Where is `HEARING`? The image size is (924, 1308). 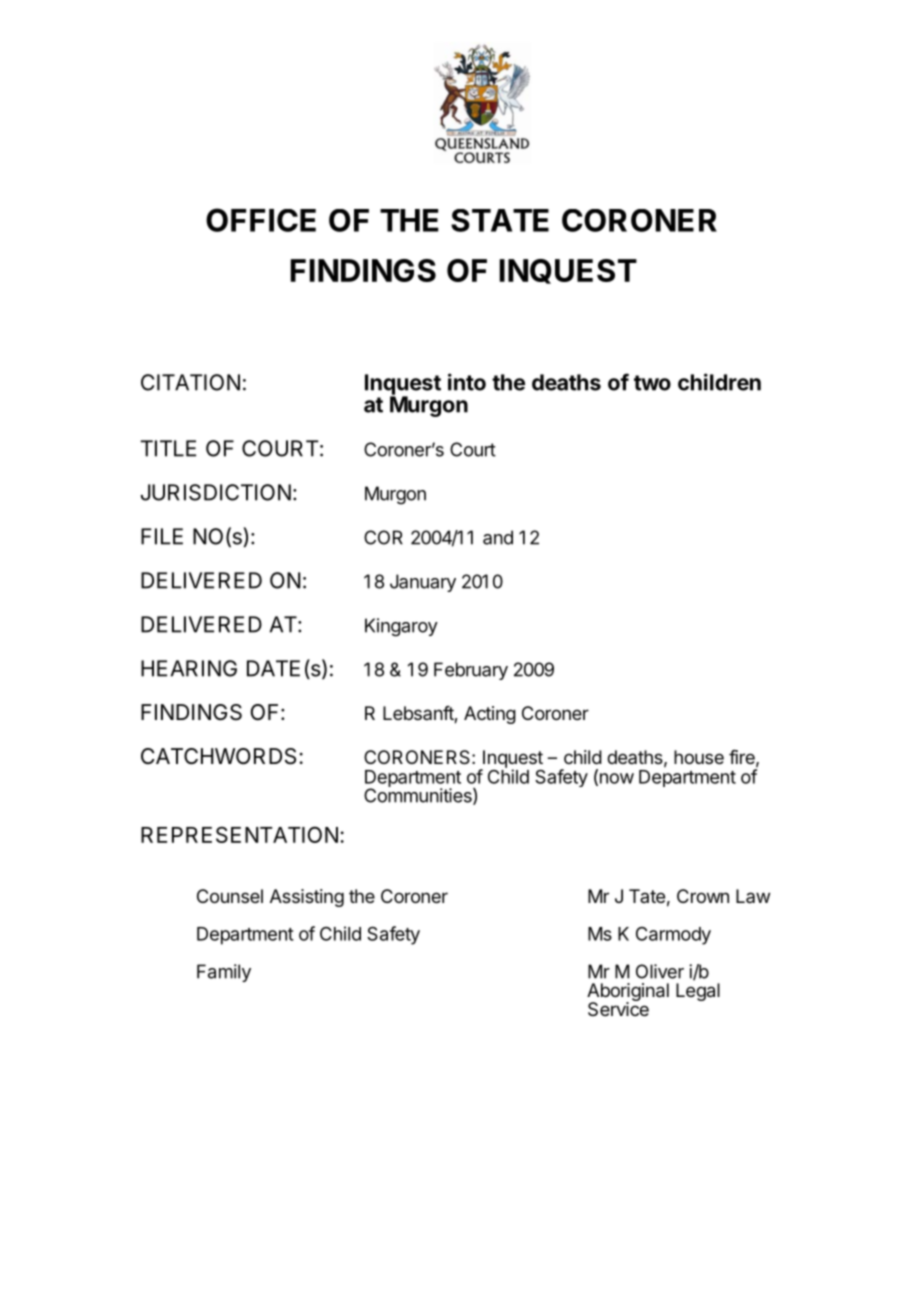
HEARING is located at coordinates (189, 668).
